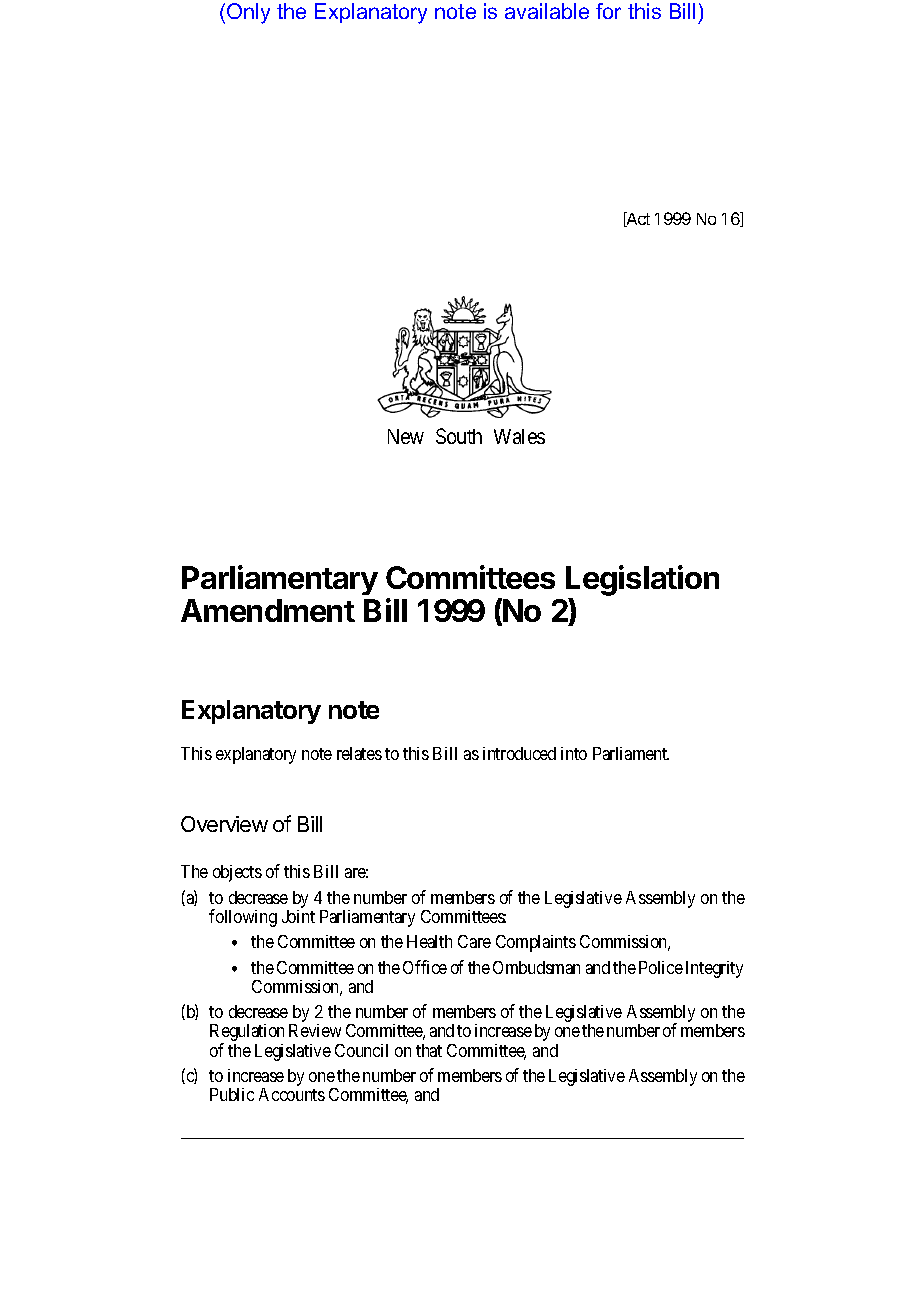 The height and width of the document is (1308, 924). What do you see at coordinates (574, 753) in the document?
I see `into` at bounding box center [574, 753].
